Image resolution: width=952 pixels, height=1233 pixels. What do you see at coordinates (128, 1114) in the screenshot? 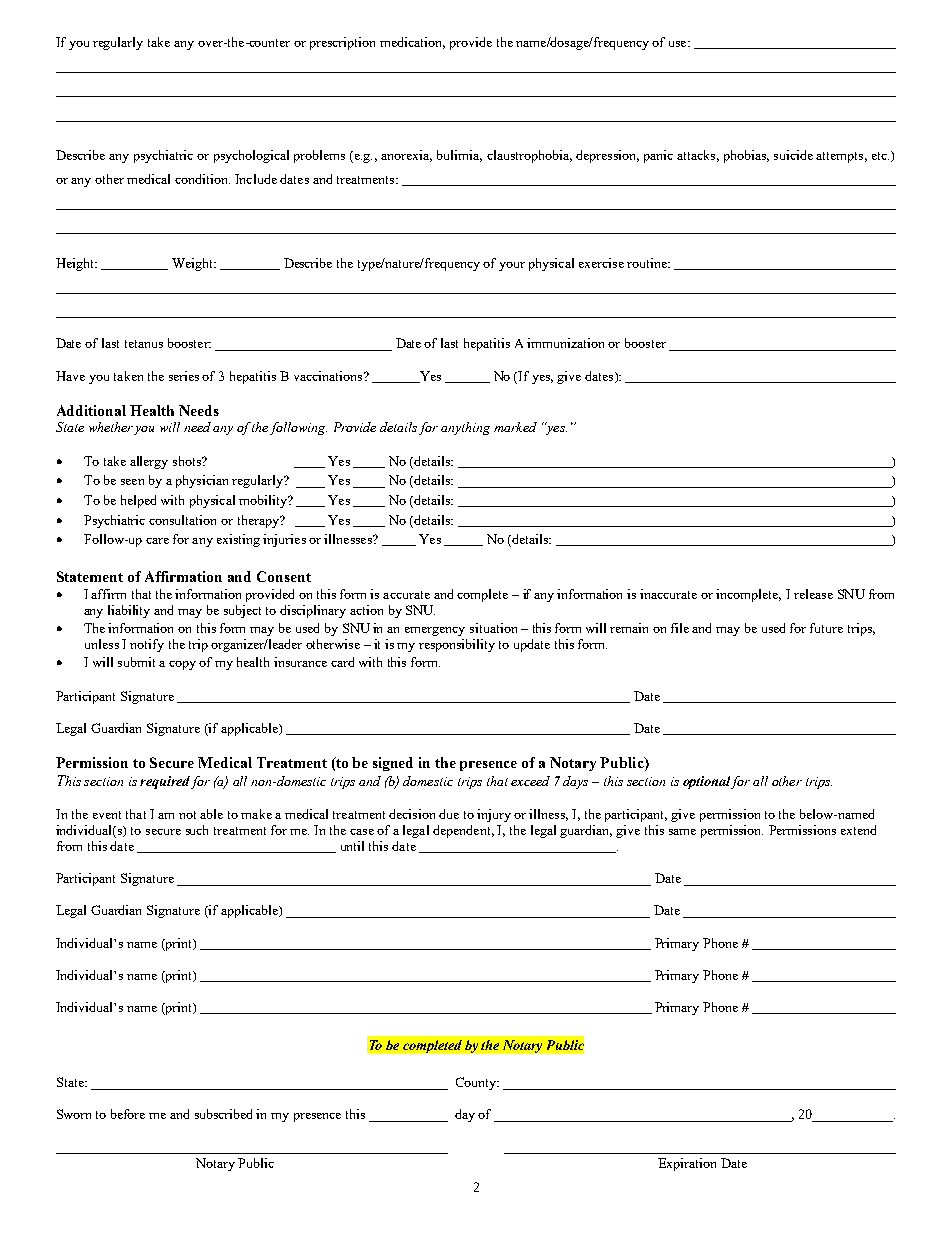
I see `before` at bounding box center [128, 1114].
